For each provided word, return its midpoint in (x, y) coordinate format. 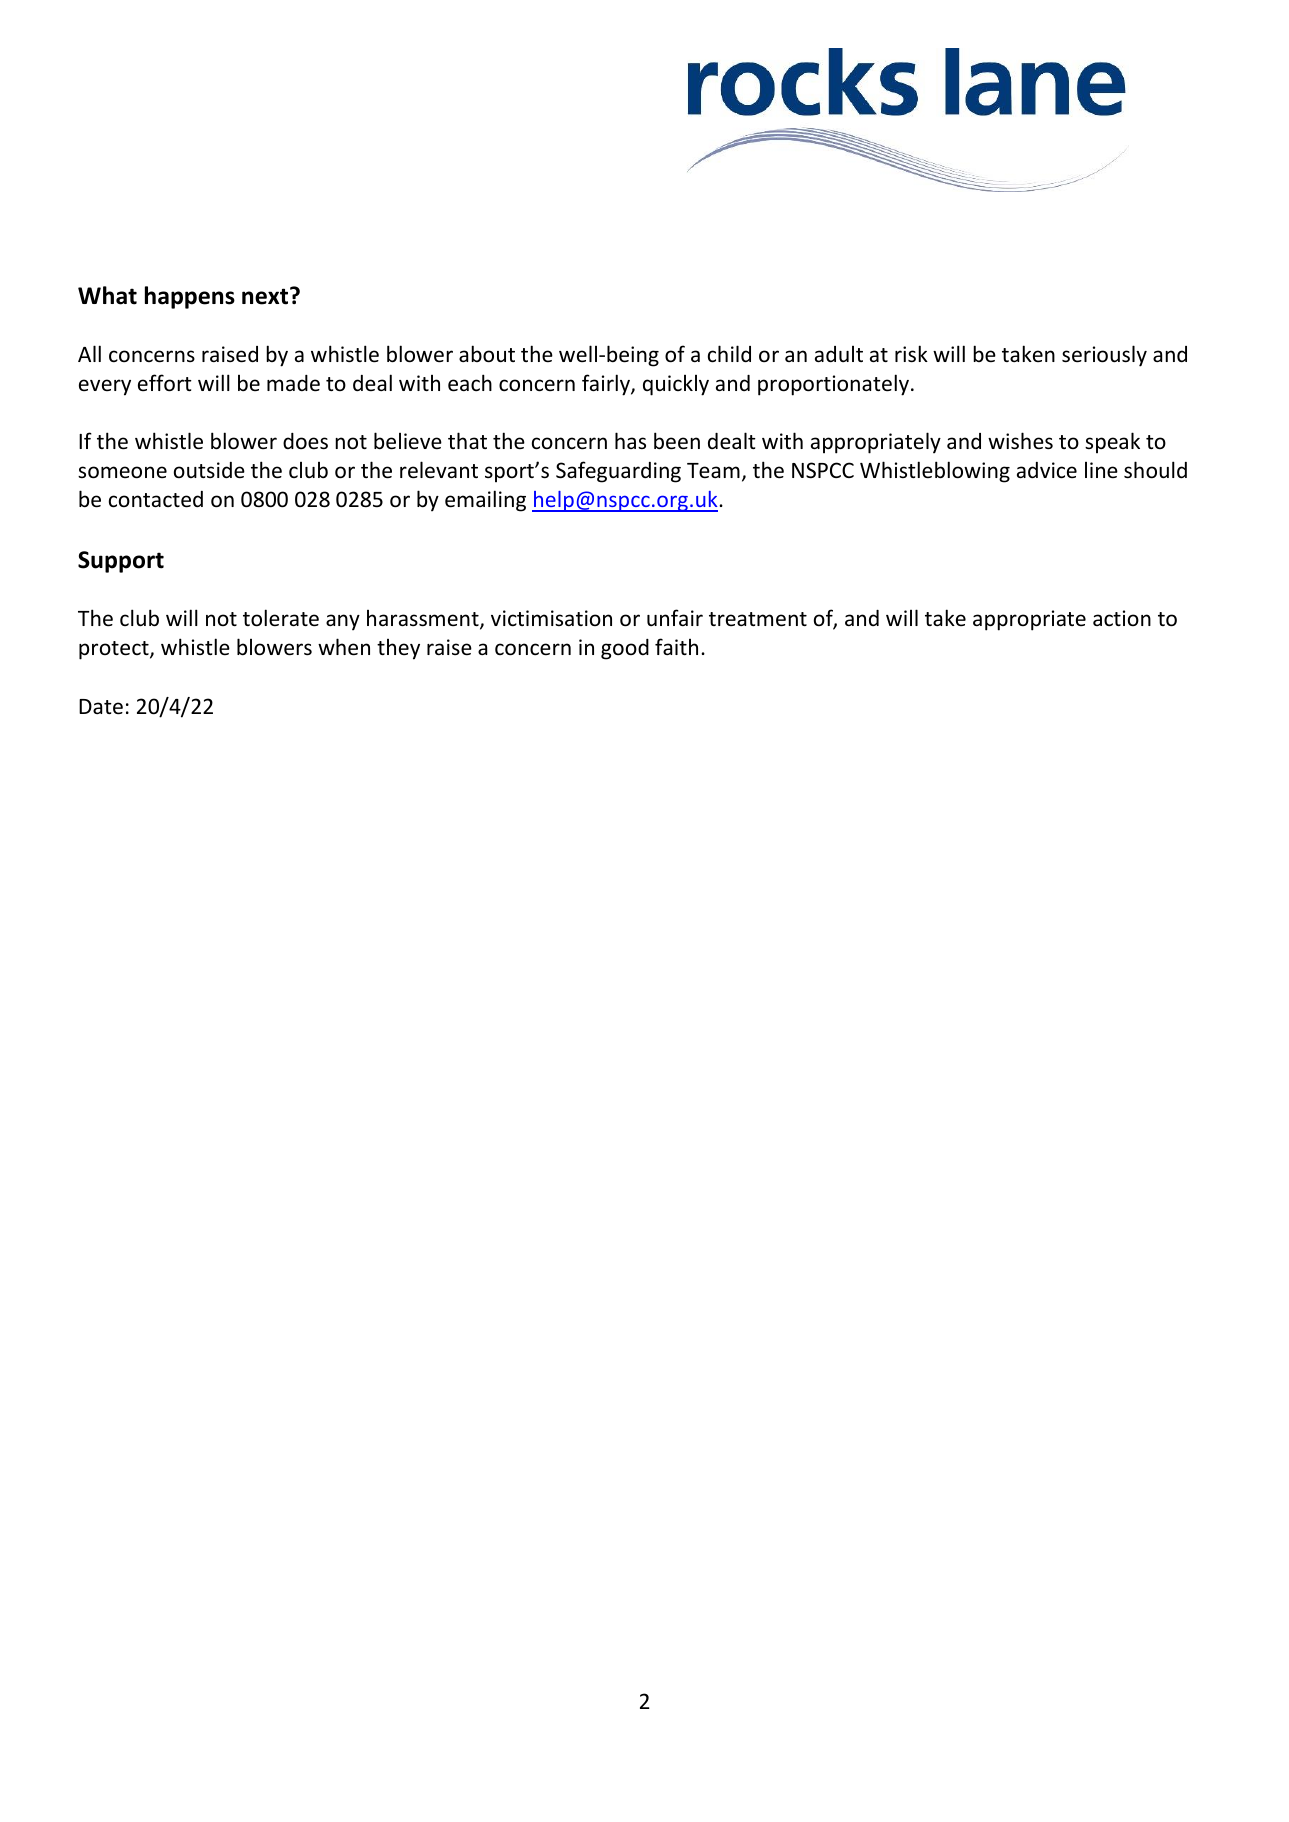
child (729, 354)
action (1122, 618)
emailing (485, 501)
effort (165, 383)
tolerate (281, 618)
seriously (1104, 356)
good (625, 649)
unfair (675, 617)
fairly (607, 385)
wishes (1020, 441)
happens (190, 297)
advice (1047, 470)
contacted (156, 499)
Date (101, 707)
